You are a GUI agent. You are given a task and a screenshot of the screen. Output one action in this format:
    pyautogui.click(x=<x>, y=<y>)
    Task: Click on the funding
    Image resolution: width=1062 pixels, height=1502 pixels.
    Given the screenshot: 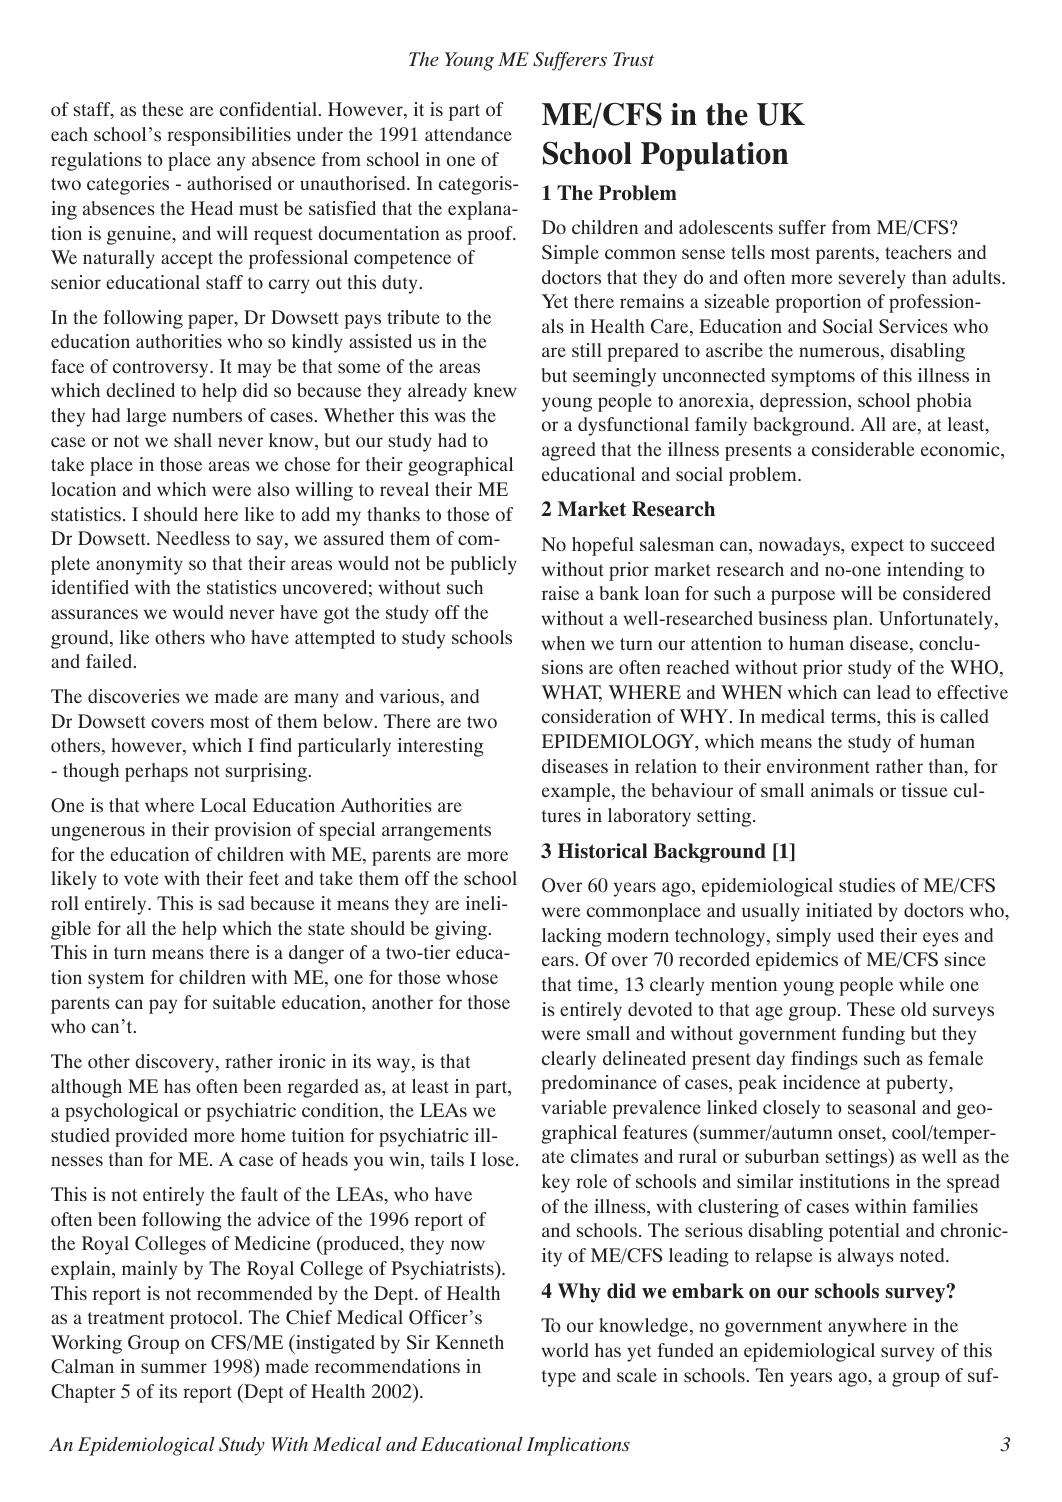 What is the action you would take?
    pyautogui.click(x=873, y=1035)
